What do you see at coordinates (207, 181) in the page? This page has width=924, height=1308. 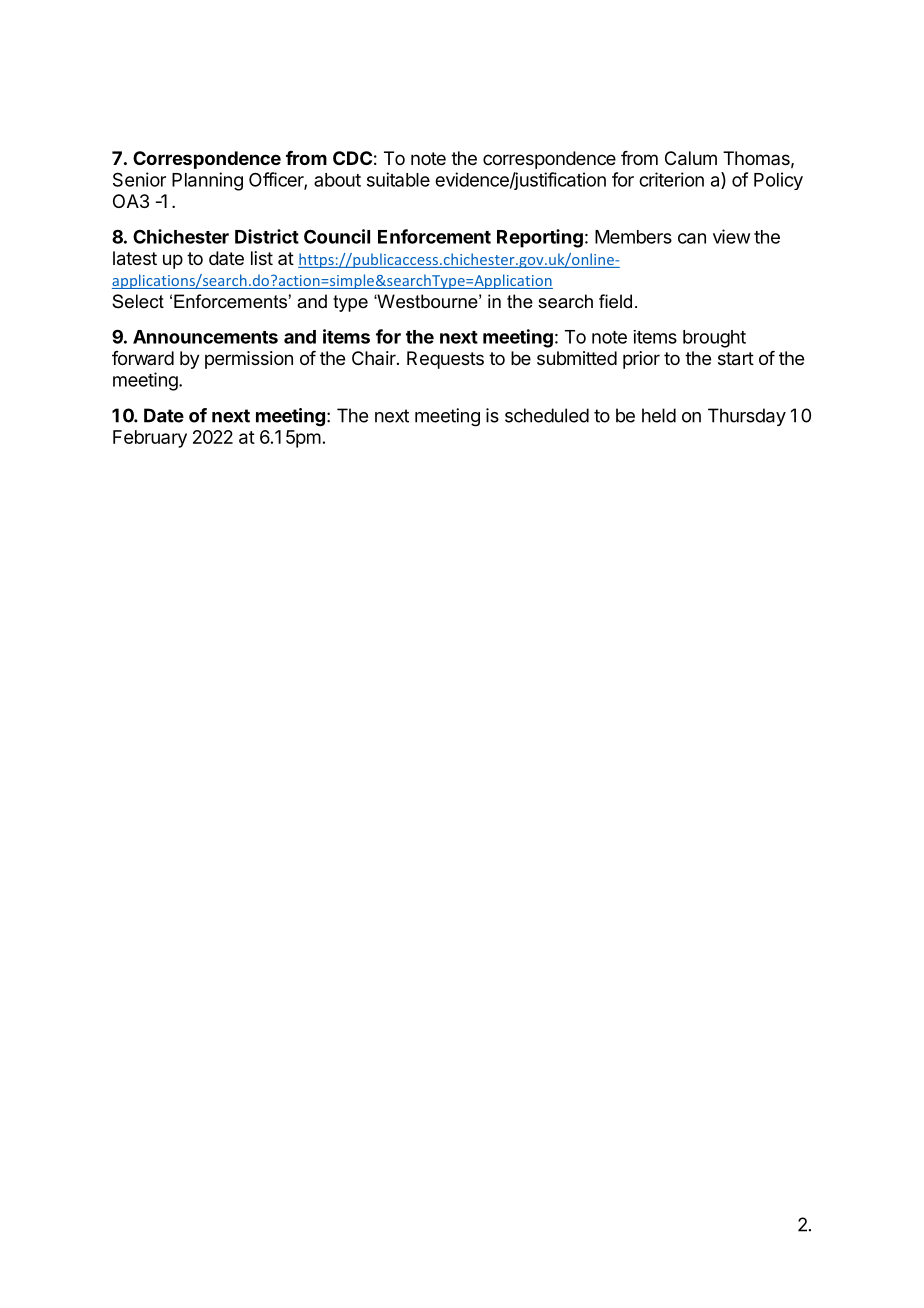 I see `Planning` at bounding box center [207, 181].
